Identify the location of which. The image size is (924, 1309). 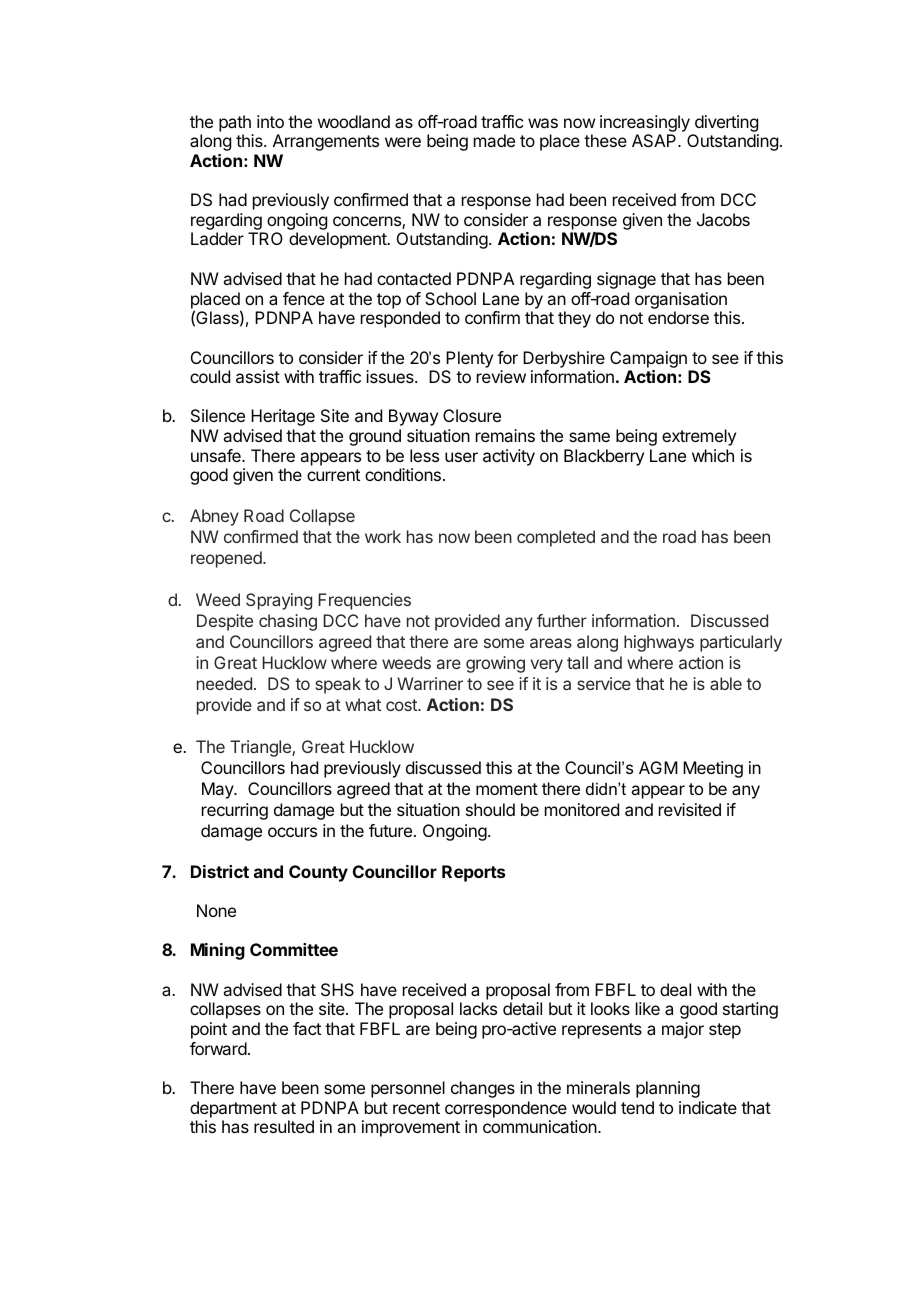
(713, 455).
